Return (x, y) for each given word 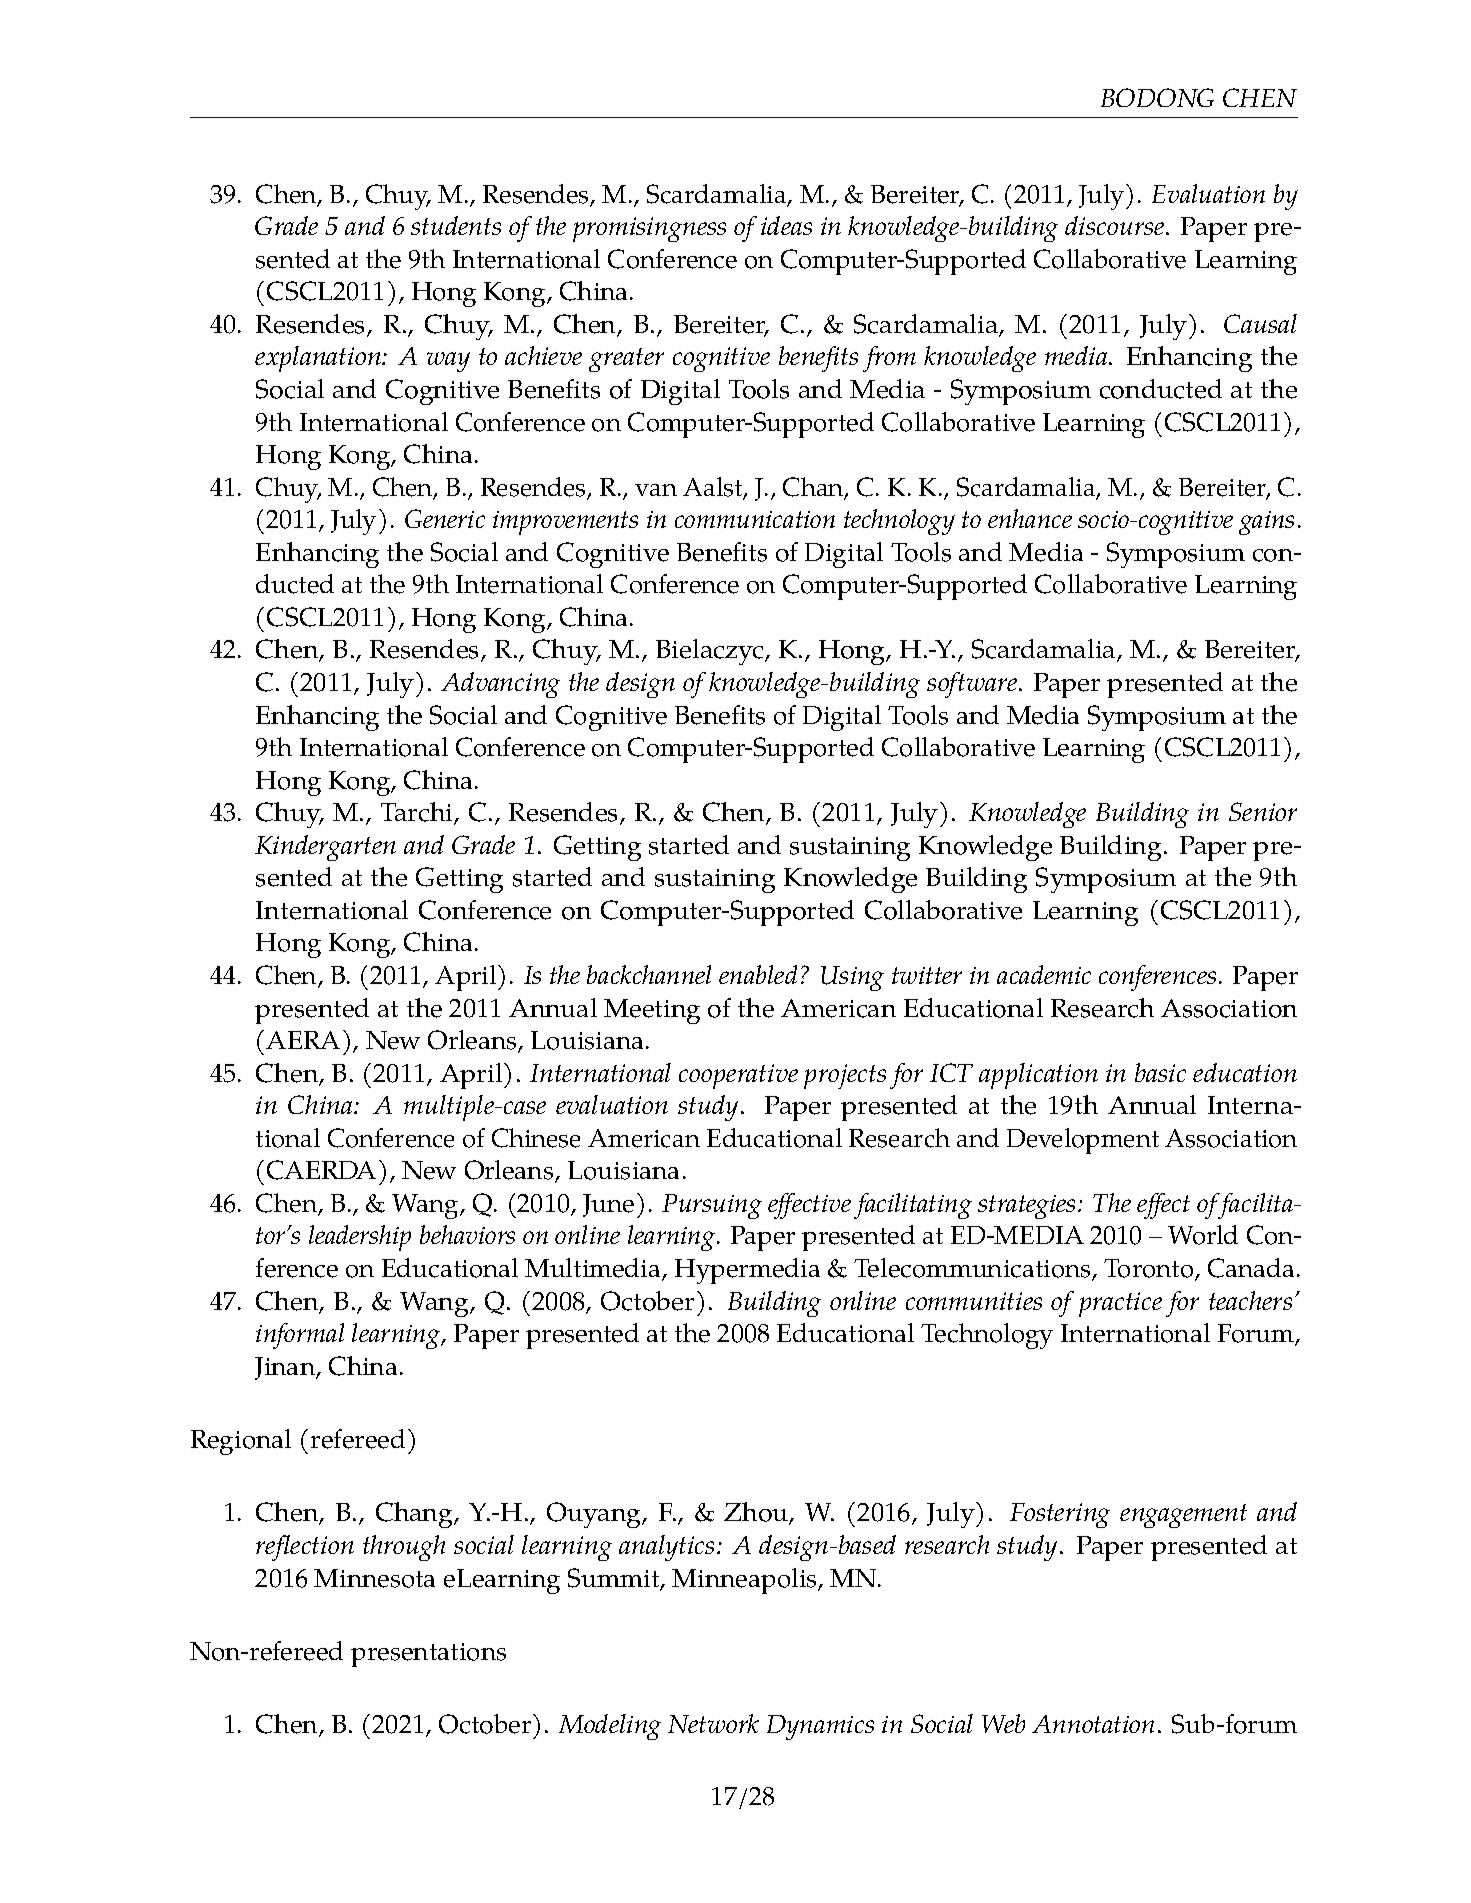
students (456, 225)
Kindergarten (325, 848)
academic (1044, 974)
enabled (758, 974)
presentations (428, 1655)
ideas (786, 225)
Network (713, 1723)
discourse (1116, 225)
